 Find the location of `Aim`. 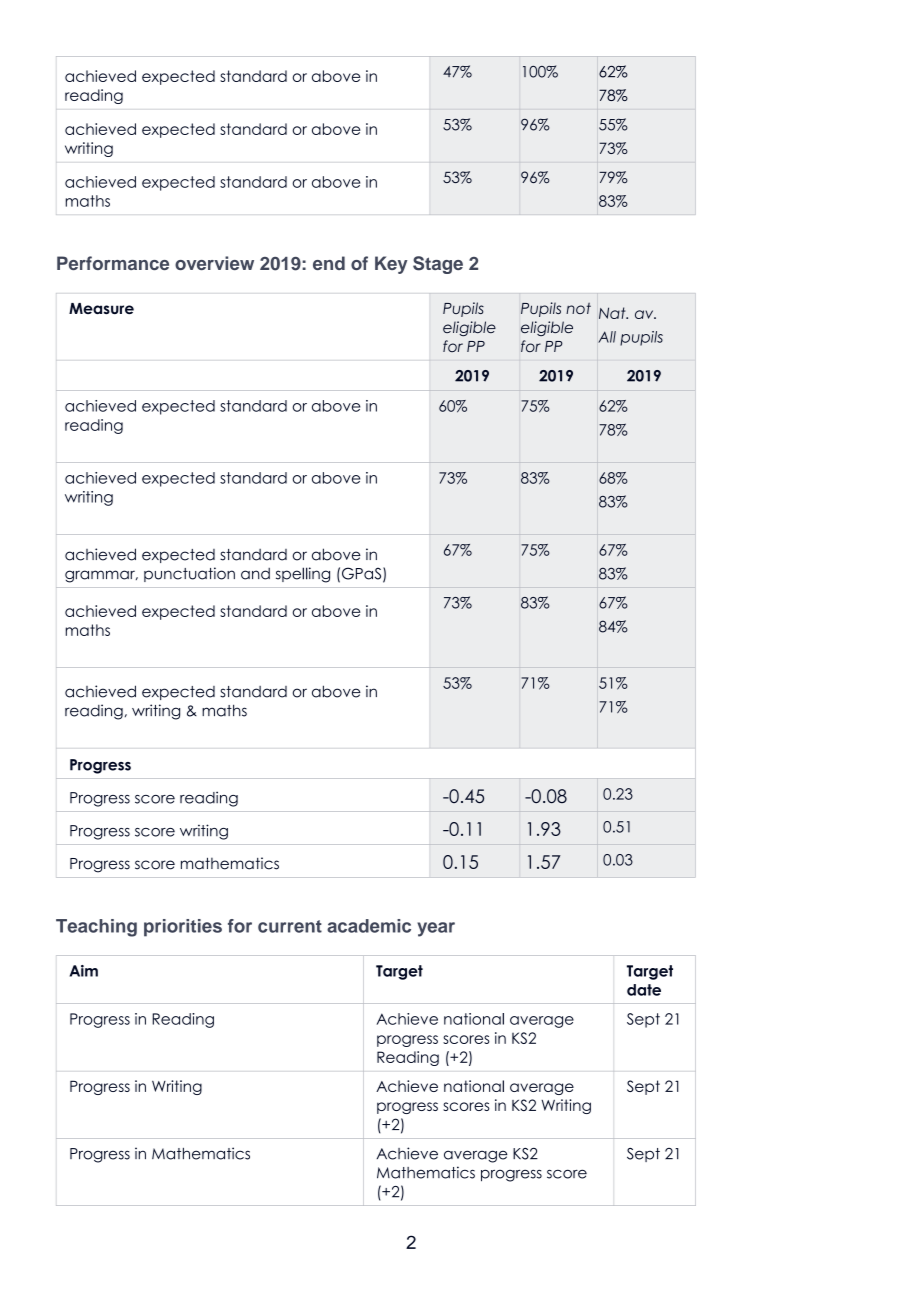

Aim is located at coordinates (83, 971).
